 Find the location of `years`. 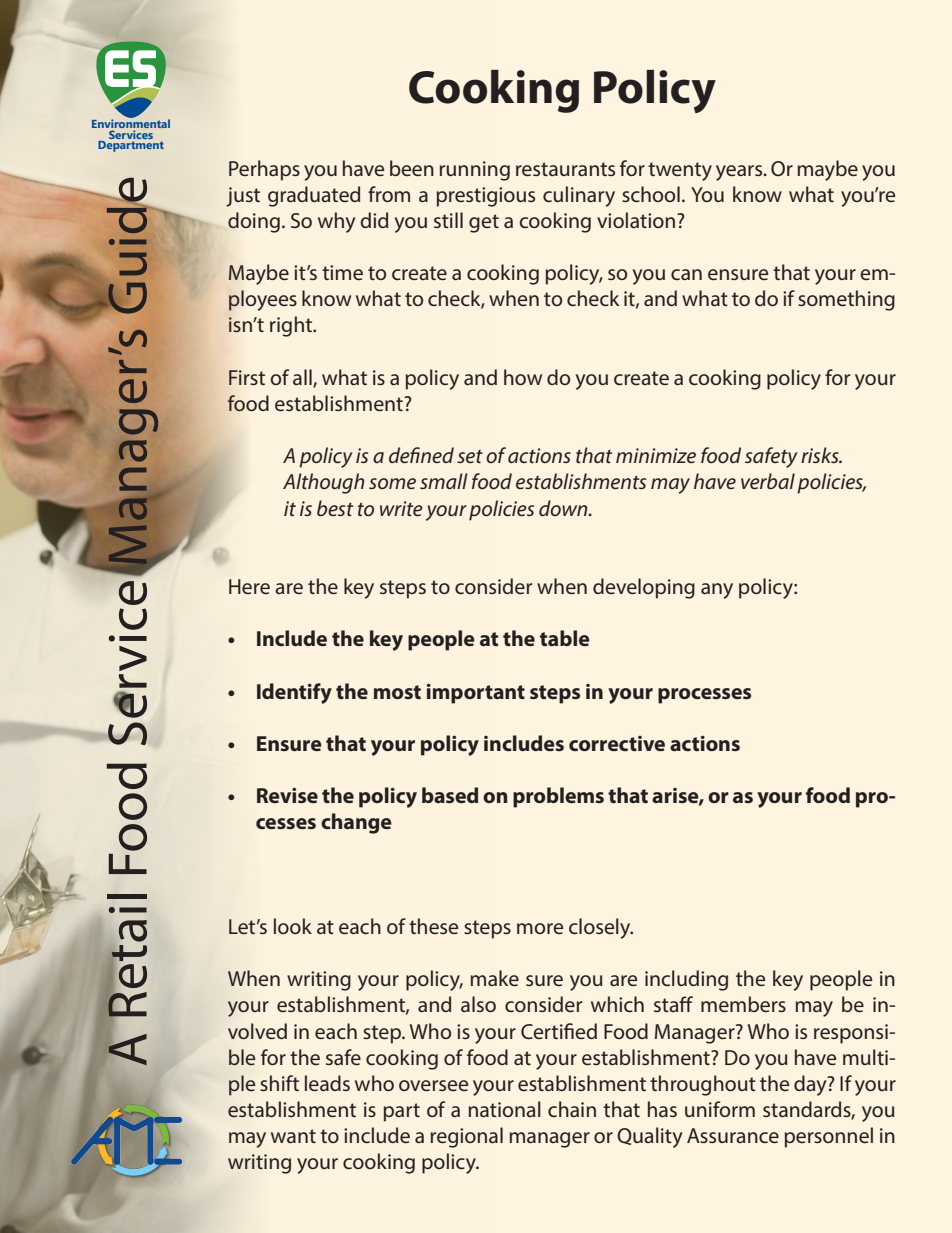

years is located at coordinates (740, 173).
